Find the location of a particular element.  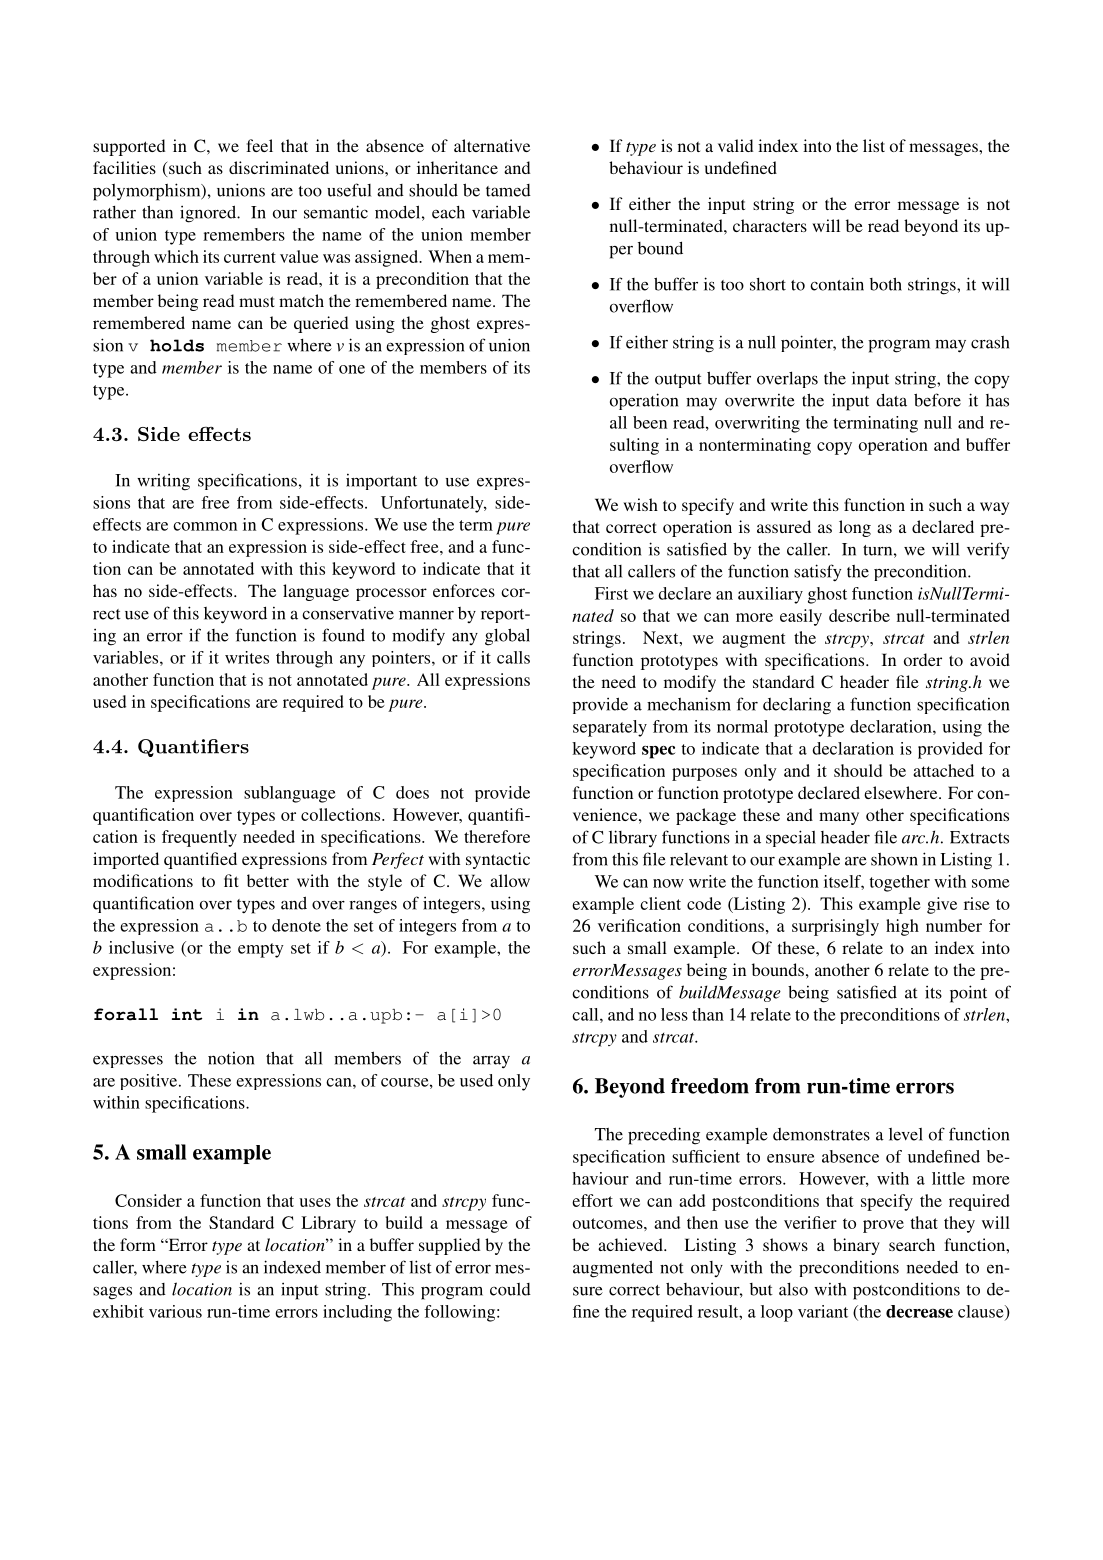

First is located at coordinates (611, 593).
